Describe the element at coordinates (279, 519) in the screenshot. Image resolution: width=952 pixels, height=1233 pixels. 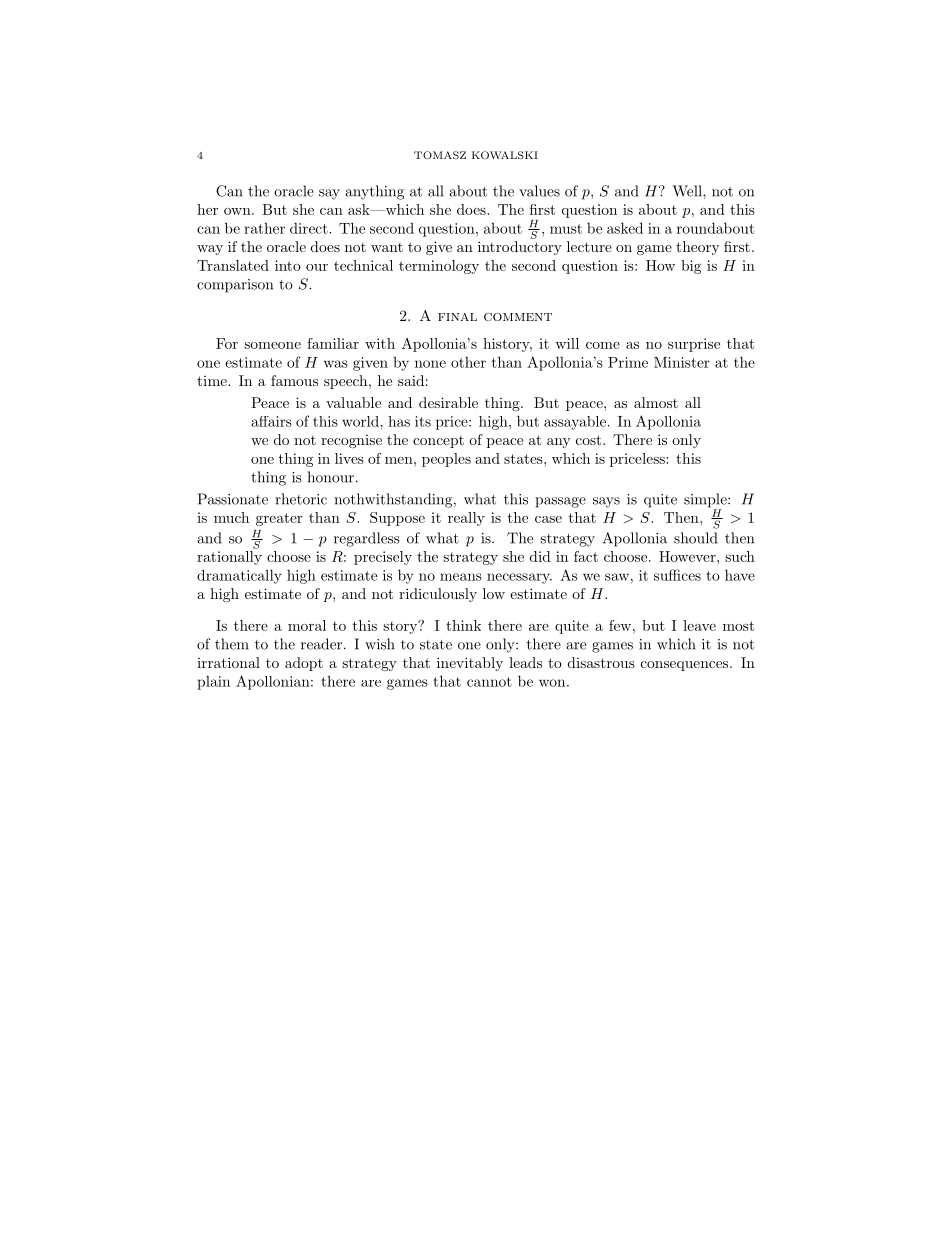
I see `greater` at that location.
